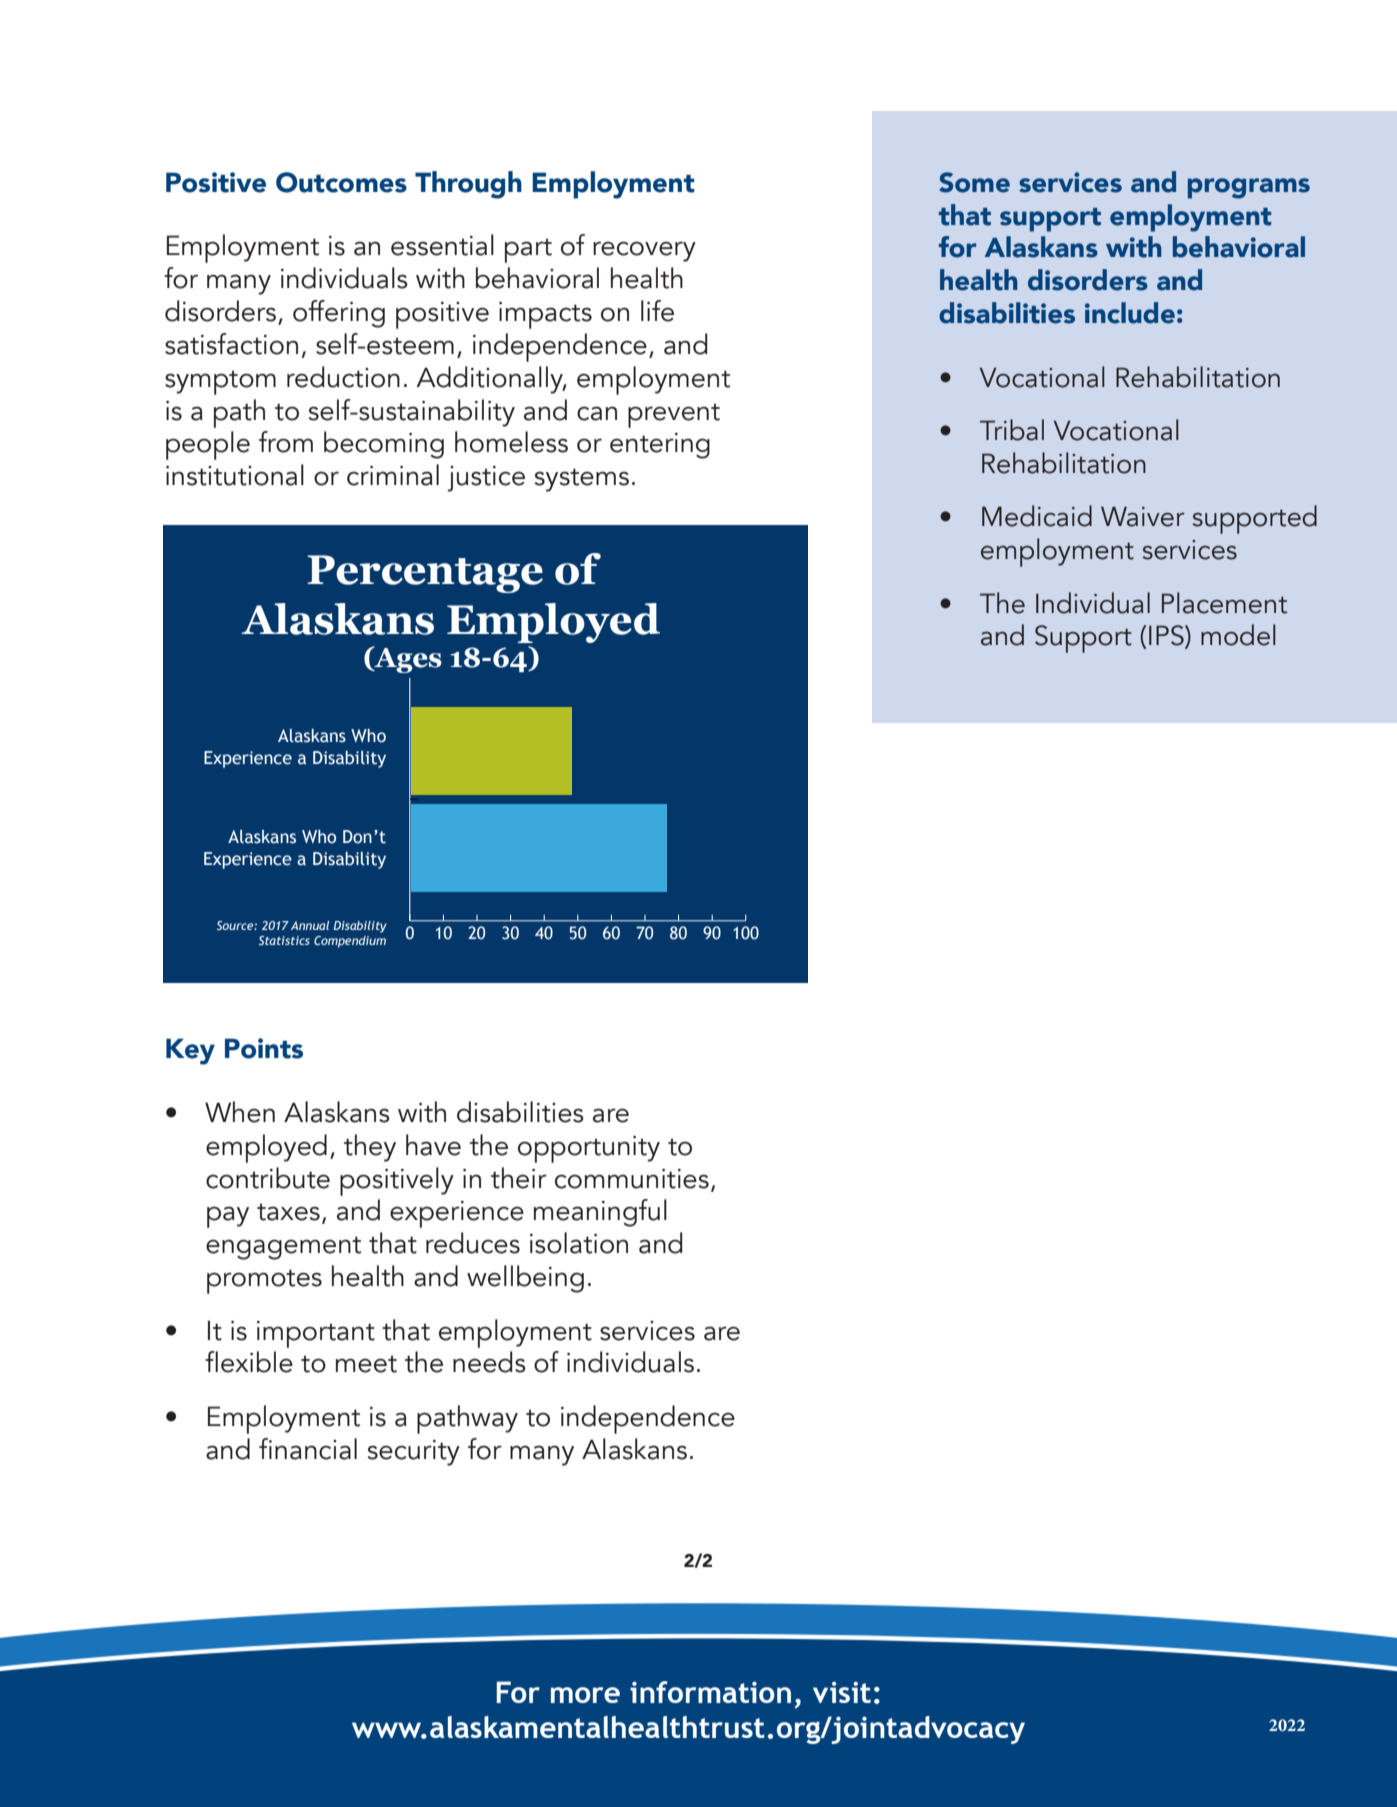 The image size is (1397, 1807). What do you see at coordinates (842, 1692) in the document?
I see `visit` at bounding box center [842, 1692].
